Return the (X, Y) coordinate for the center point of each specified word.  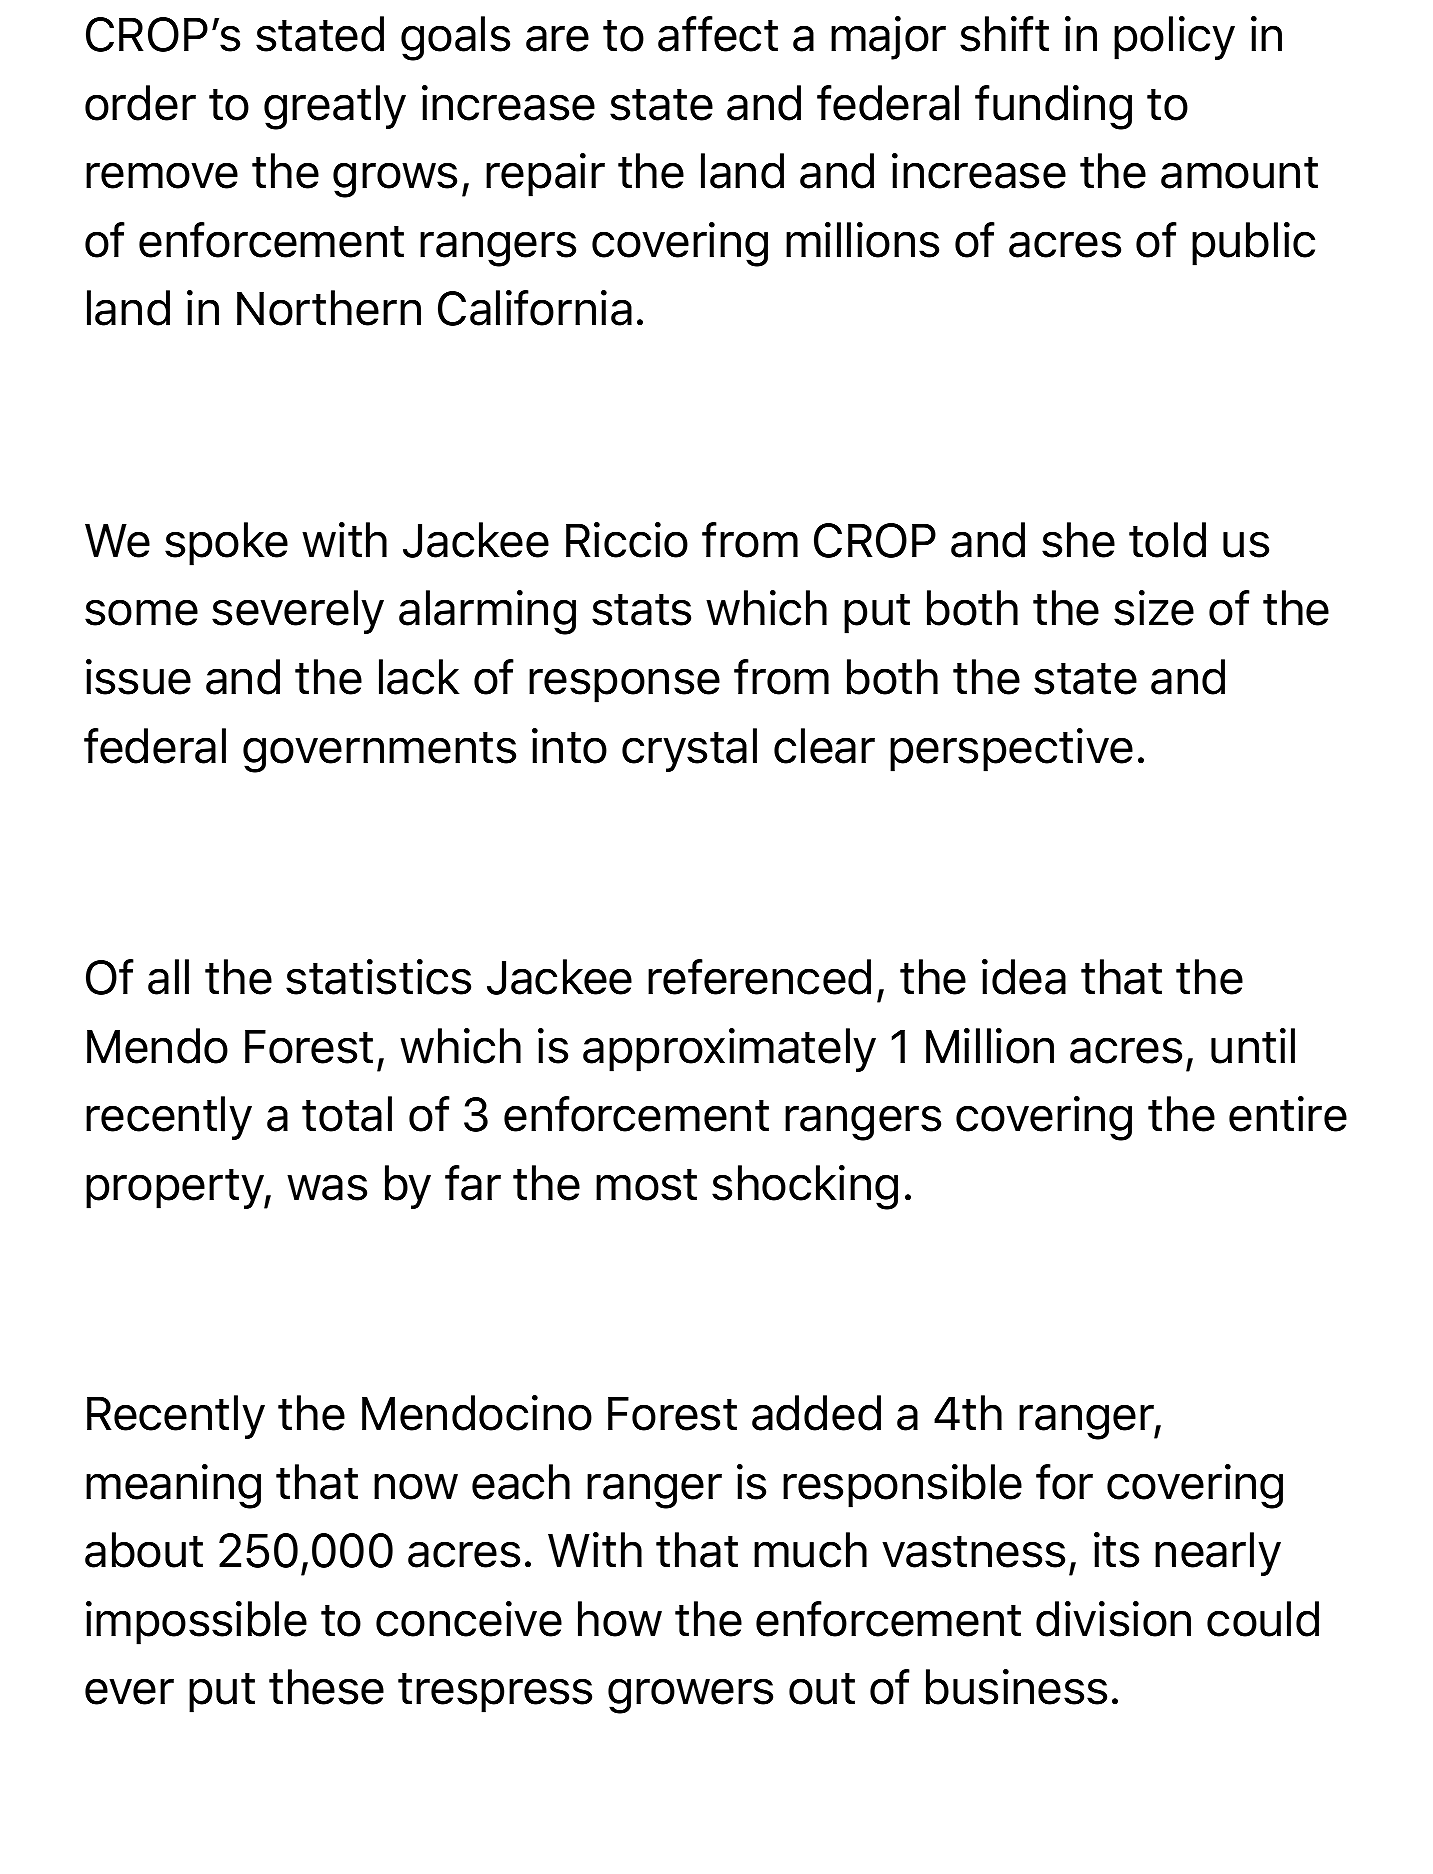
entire (1288, 1114)
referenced (759, 977)
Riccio (627, 540)
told (1167, 540)
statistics (378, 977)
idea (1024, 977)
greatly (335, 107)
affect (718, 34)
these (326, 1687)
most (646, 1185)
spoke (226, 544)
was (327, 1188)
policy (1174, 38)
